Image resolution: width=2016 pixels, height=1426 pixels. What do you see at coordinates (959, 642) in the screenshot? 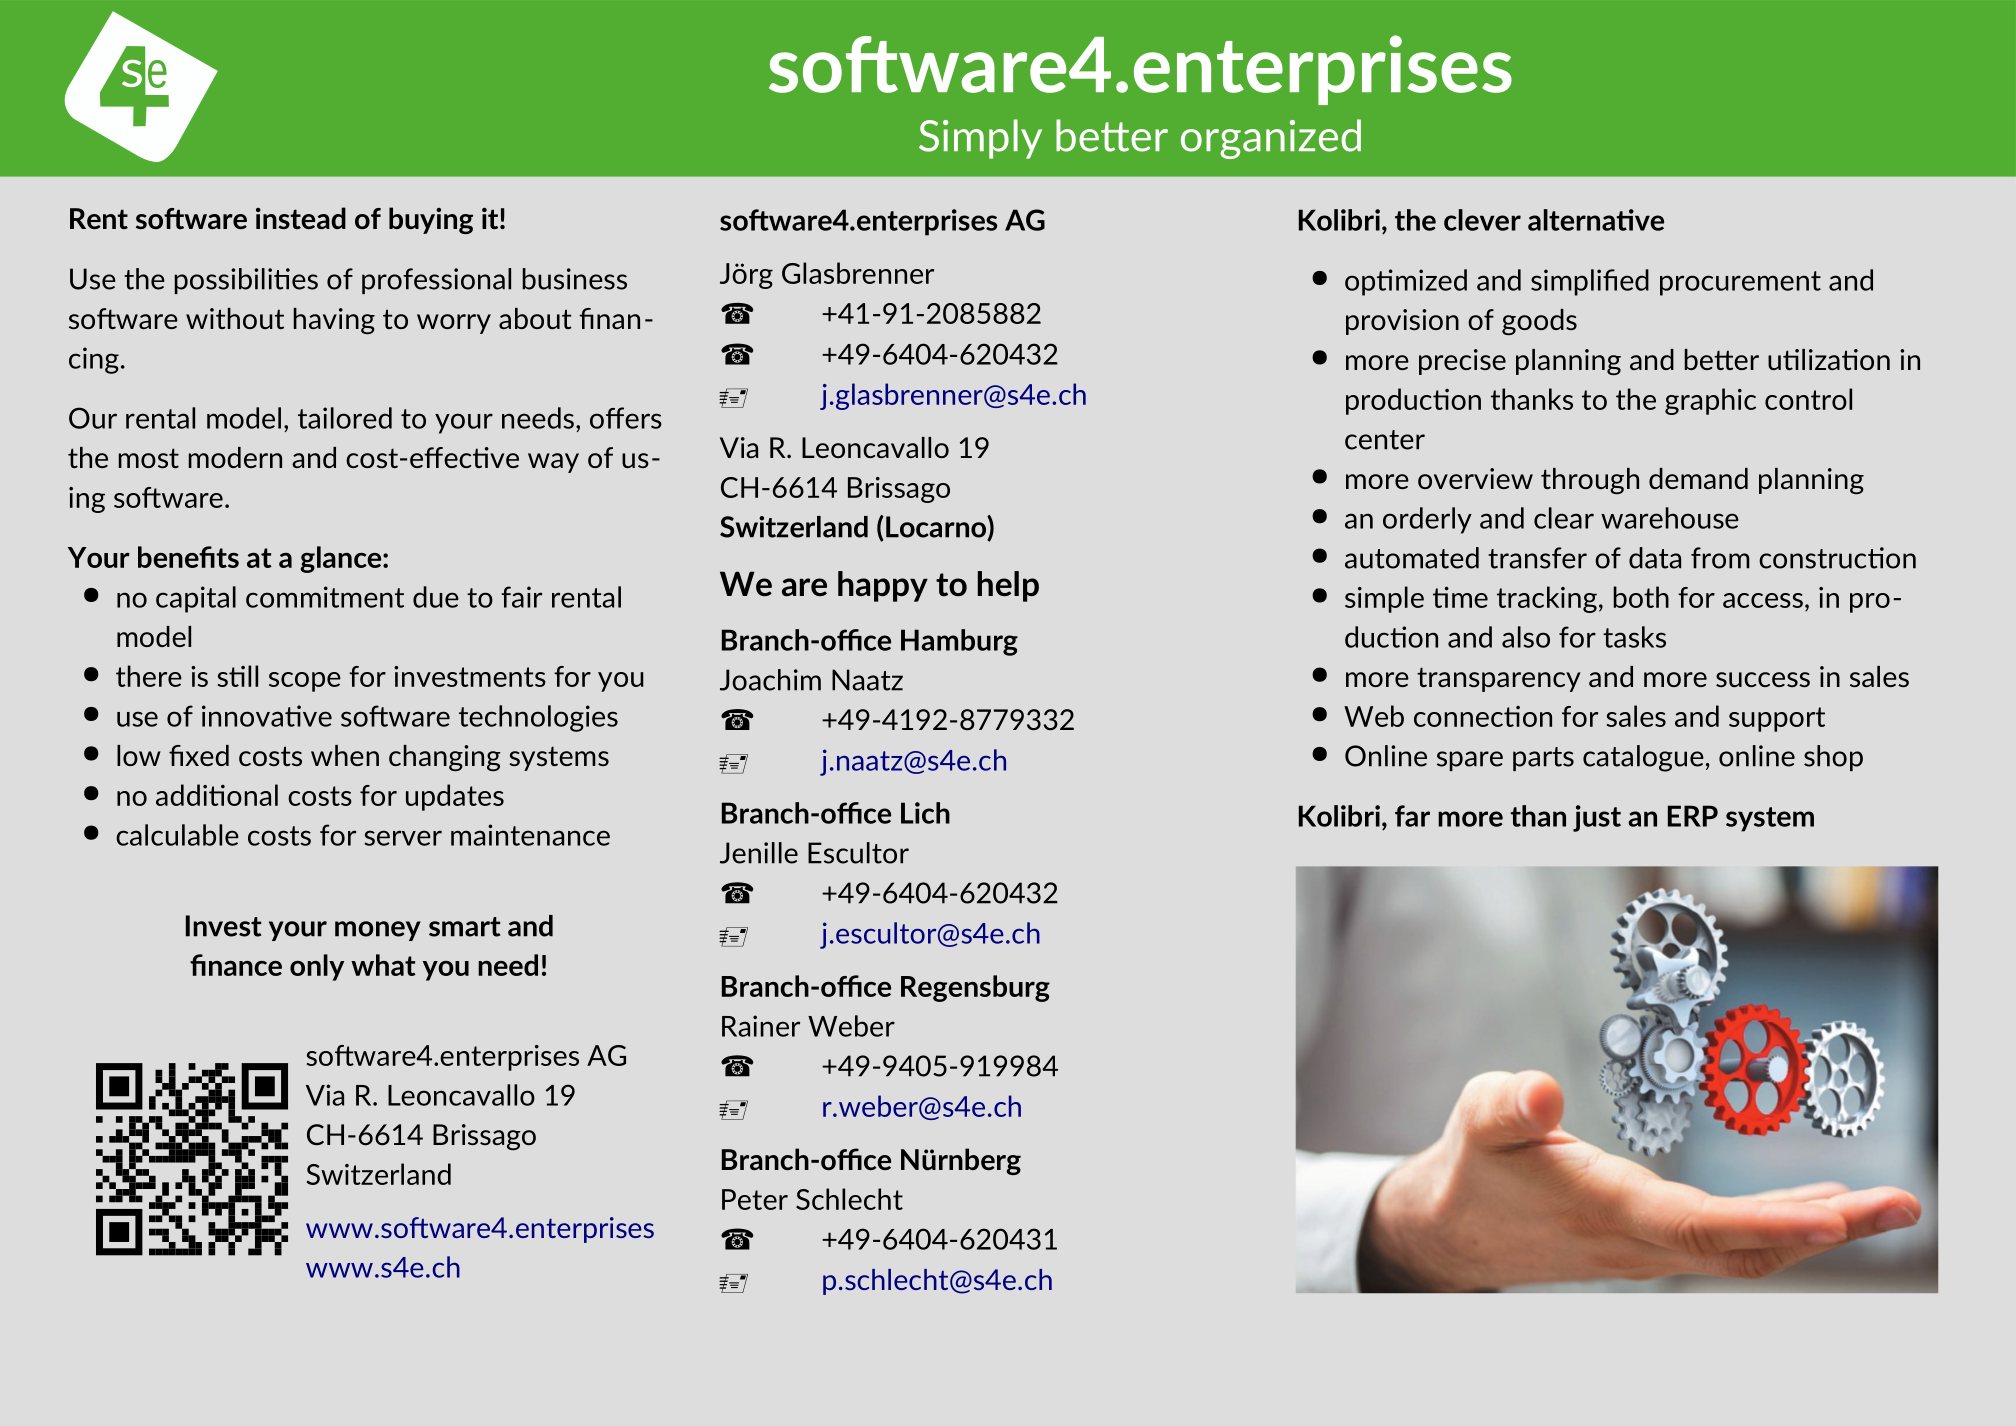
I see `Hamburg` at bounding box center [959, 642].
